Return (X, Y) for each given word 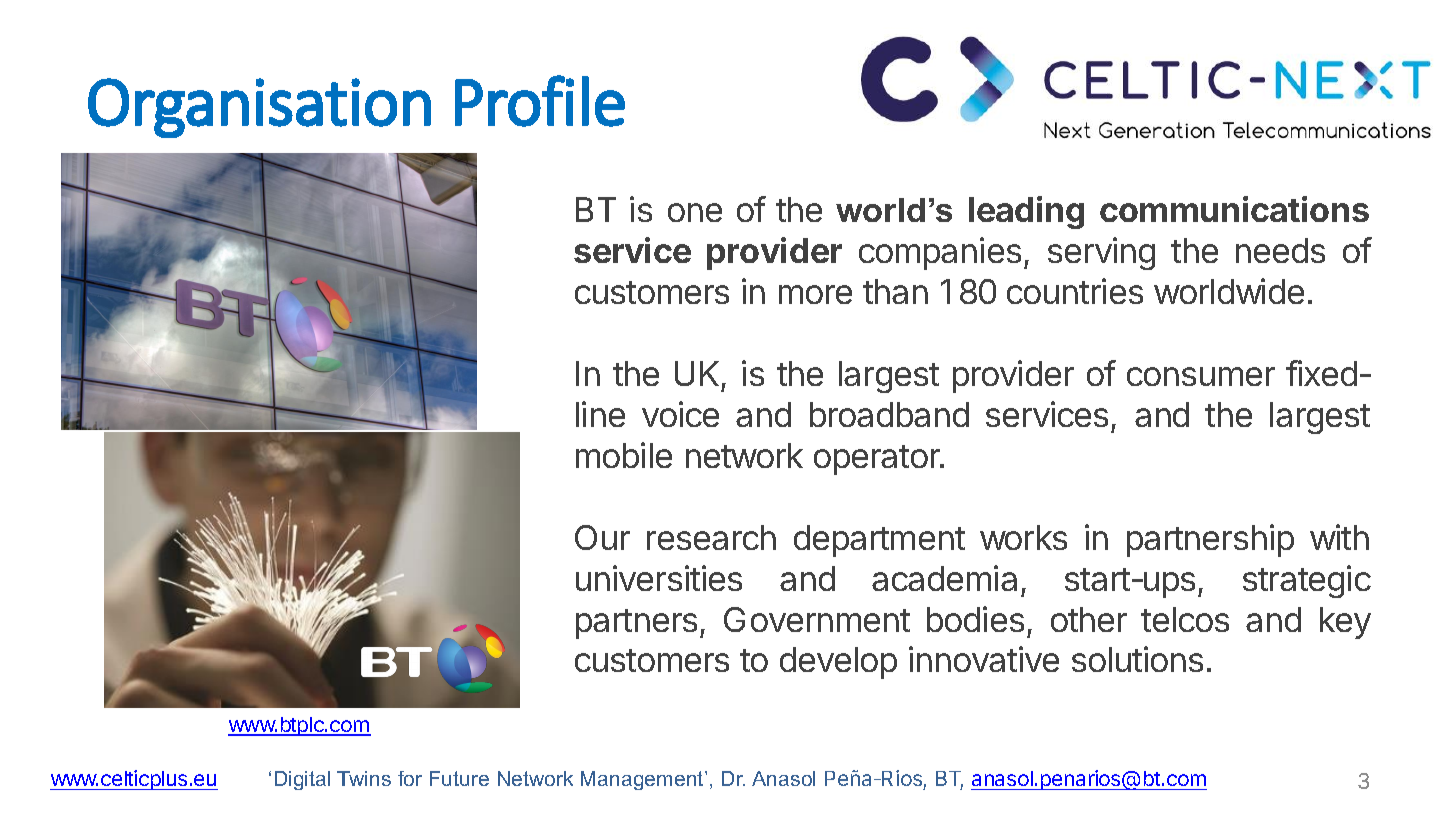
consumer (1201, 376)
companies (940, 253)
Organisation (259, 108)
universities (659, 578)
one (695, 212)
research (711, 537)
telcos (1185, 619)
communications (1234, 209)
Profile (540, 101)
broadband (889, 414)
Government (817, 619)
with (1339, 537)
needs (1280, 250)
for (410, 778)
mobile (624, 455)
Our (602, 537)
